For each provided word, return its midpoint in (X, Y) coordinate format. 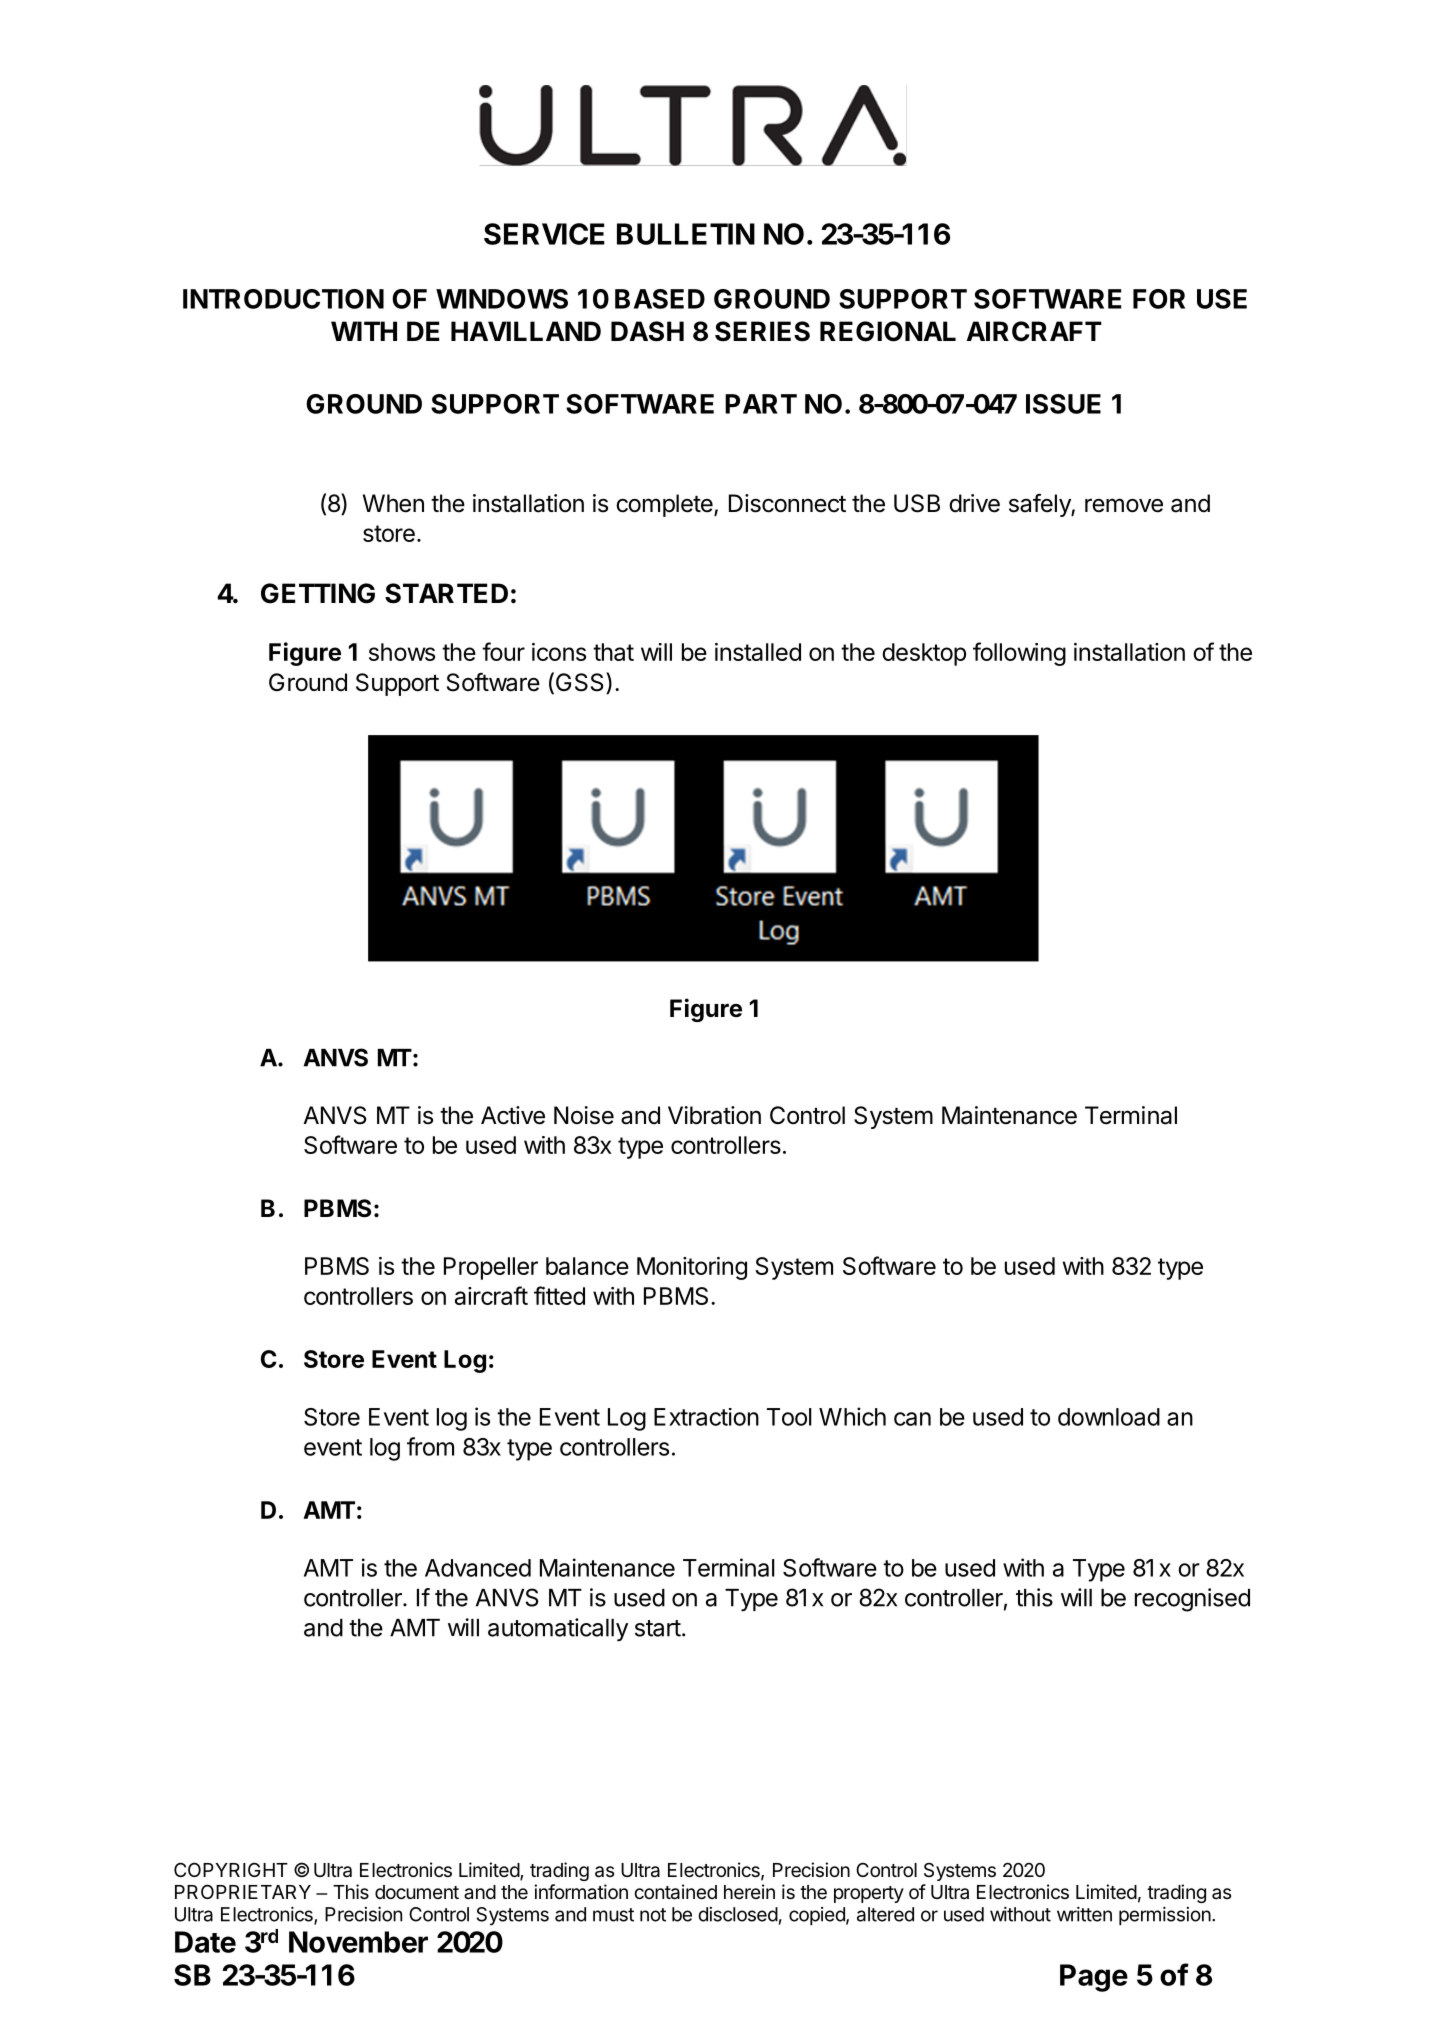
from (430, 1446)
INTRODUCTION (283, 299)
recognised (1192, 1600)
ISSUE (1063, 404)
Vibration (714, 1115)
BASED (660, 299)
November (358, 1942)
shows (402, 652)
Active (513, 1115)
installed (758, 652)
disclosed (738, 1914)
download (1109, 1417)
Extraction (706, 1417)
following (1019, 654)
